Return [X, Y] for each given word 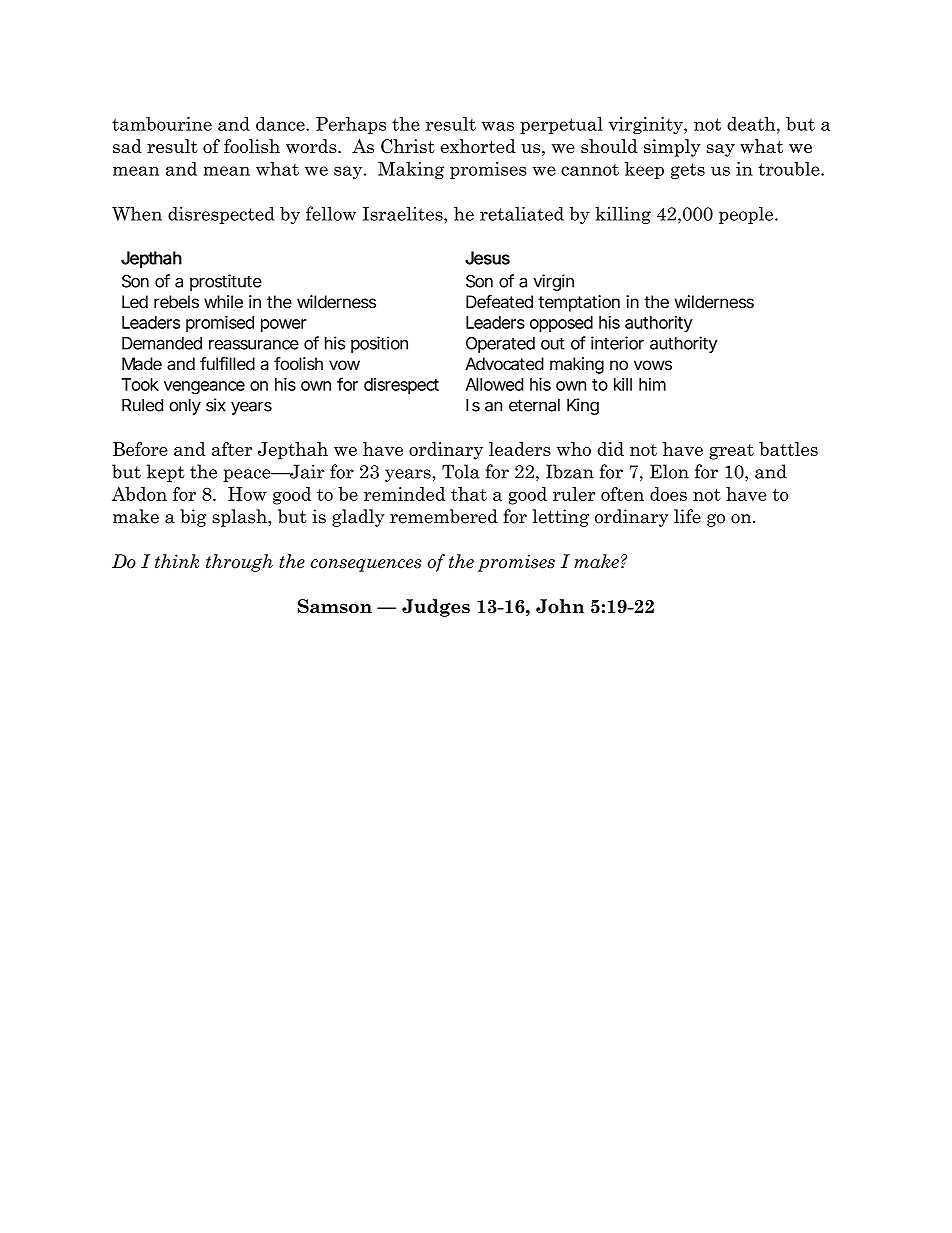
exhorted [478, 146]
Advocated [504, 364]
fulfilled [227, 363]
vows [653, 365]
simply [672, 148]
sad [127, 146]
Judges [436, 608]
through [239, 563]
